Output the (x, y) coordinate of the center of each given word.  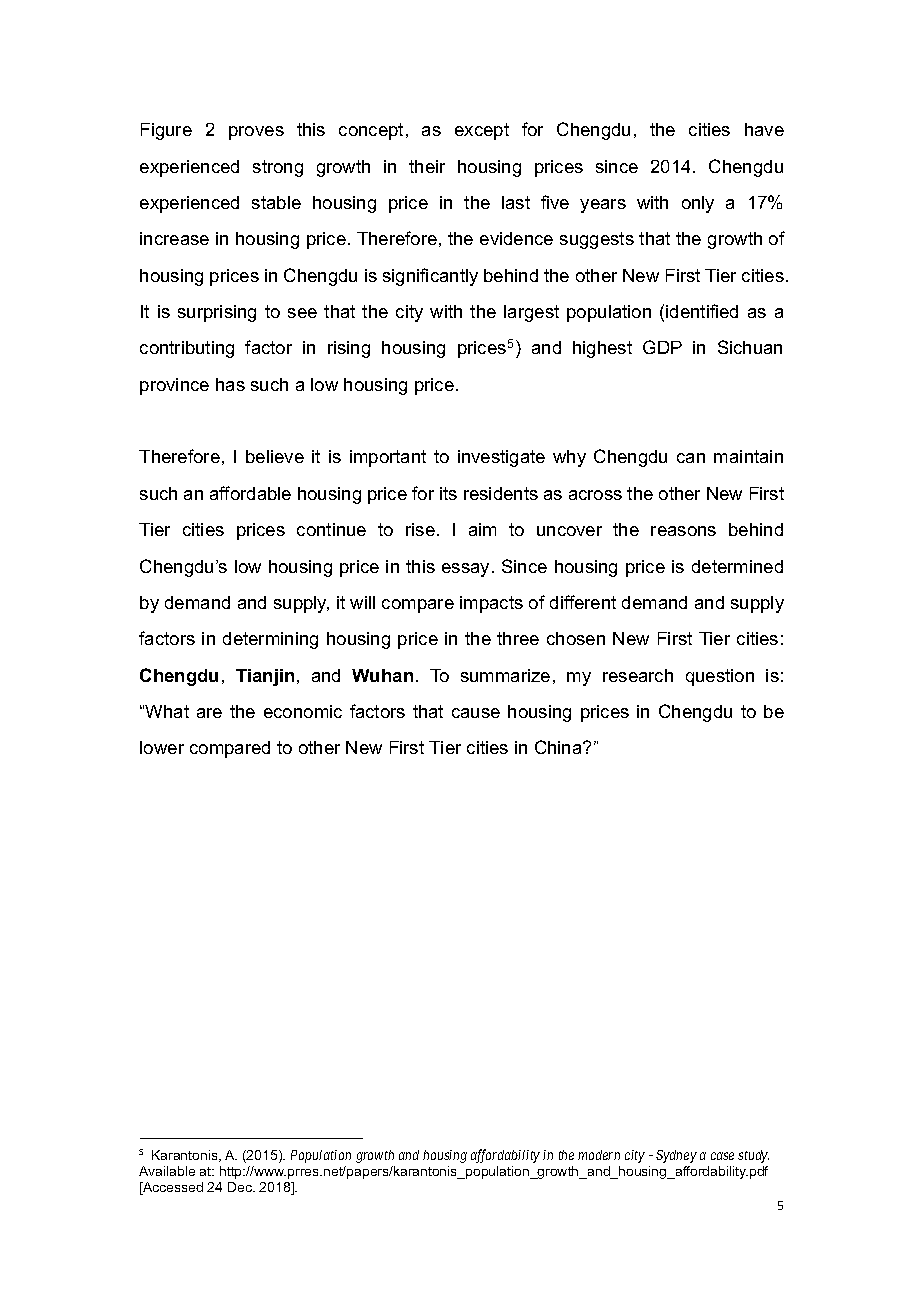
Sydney (676, 1156)
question (720, 677)
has (230, 384)
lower (162, 747)
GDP (662, 347)
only (698, 204)
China (559, 747)
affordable (250, 493)
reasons (683, 531)
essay (467, 570)
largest (531, 313)
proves (256, 133)
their (427, 166)
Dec (241, 1187)
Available (167, 1171)
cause (476, 713)
